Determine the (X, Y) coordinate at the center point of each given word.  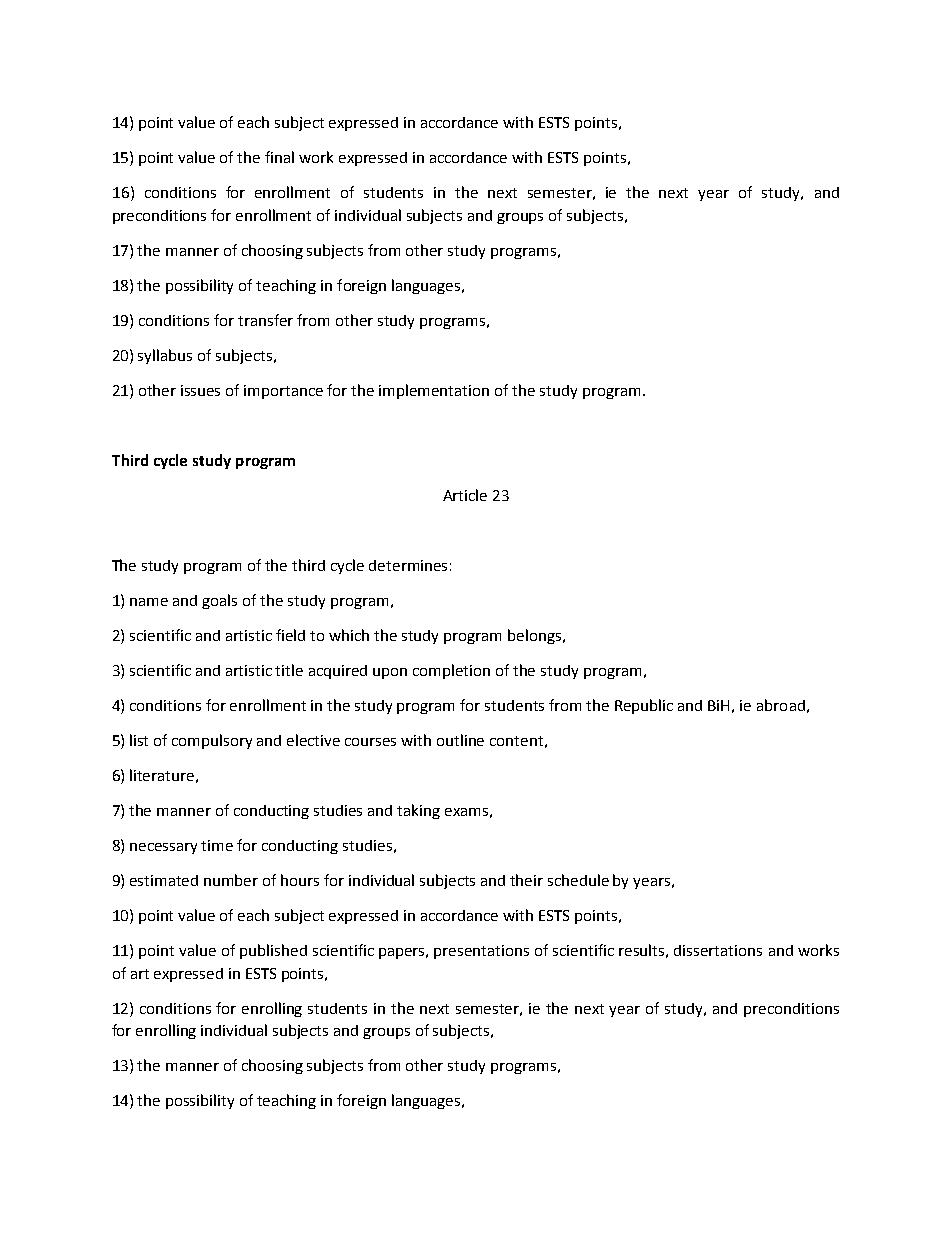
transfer (265, 320)
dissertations (718, 950)
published (273, 951)
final (279, 157)
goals (219, 601)
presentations (481, 952)
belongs (536, 636)
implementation (434, 391)
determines (408, 565)
